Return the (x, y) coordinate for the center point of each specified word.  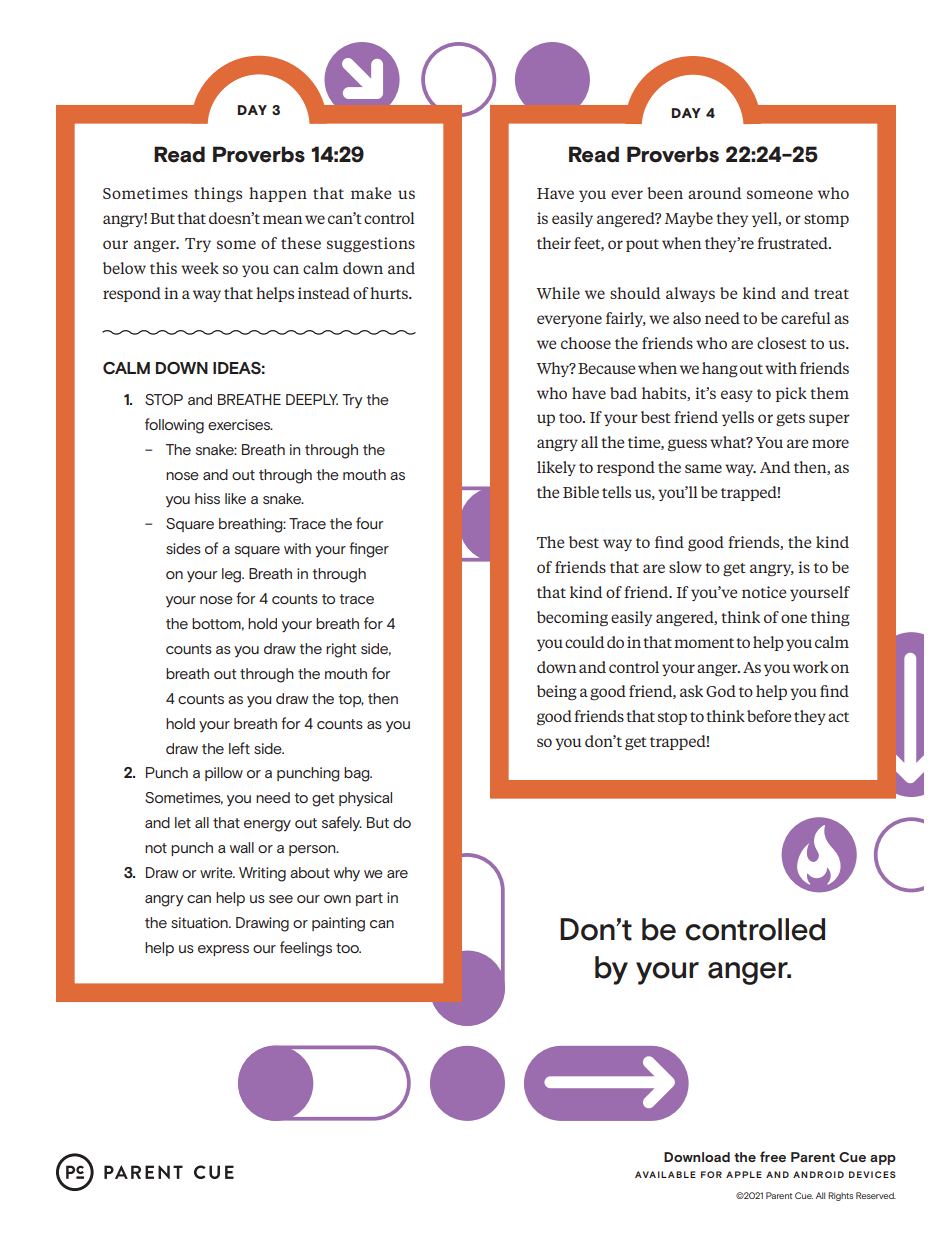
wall (242, 847)
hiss (207, 498)
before (769, 716)
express (223, 950)
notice (764, 592)
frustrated (793, 243)
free (773, 1156)
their (554, 243)
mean (282, 219)
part (369, 899)
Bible (581, 492)
